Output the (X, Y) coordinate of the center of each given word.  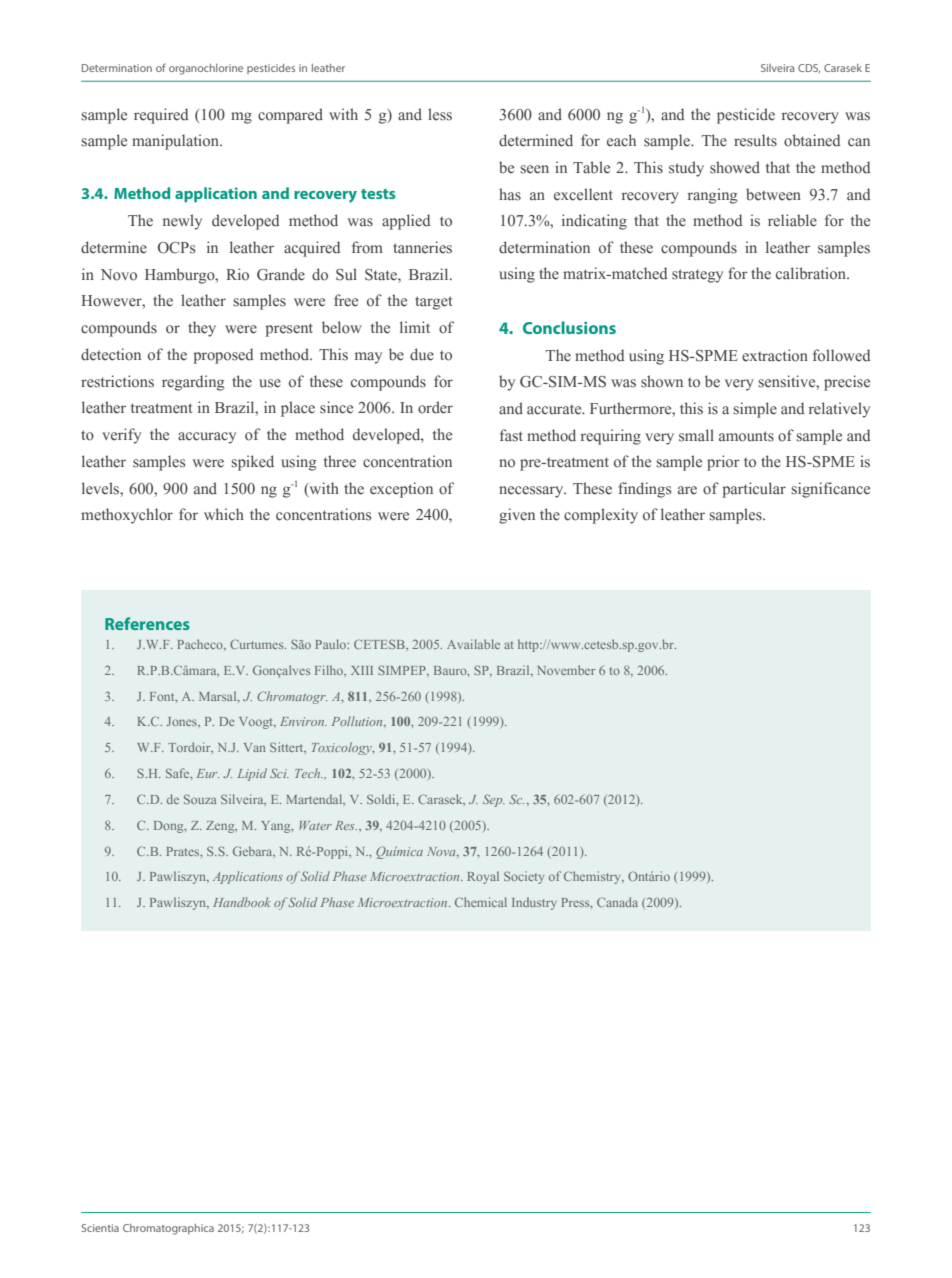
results (755, 140)
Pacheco (201, 644)
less (440, 114)
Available (473, 644)
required (161, 116)
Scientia (100, 1228)
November (566, 670)
